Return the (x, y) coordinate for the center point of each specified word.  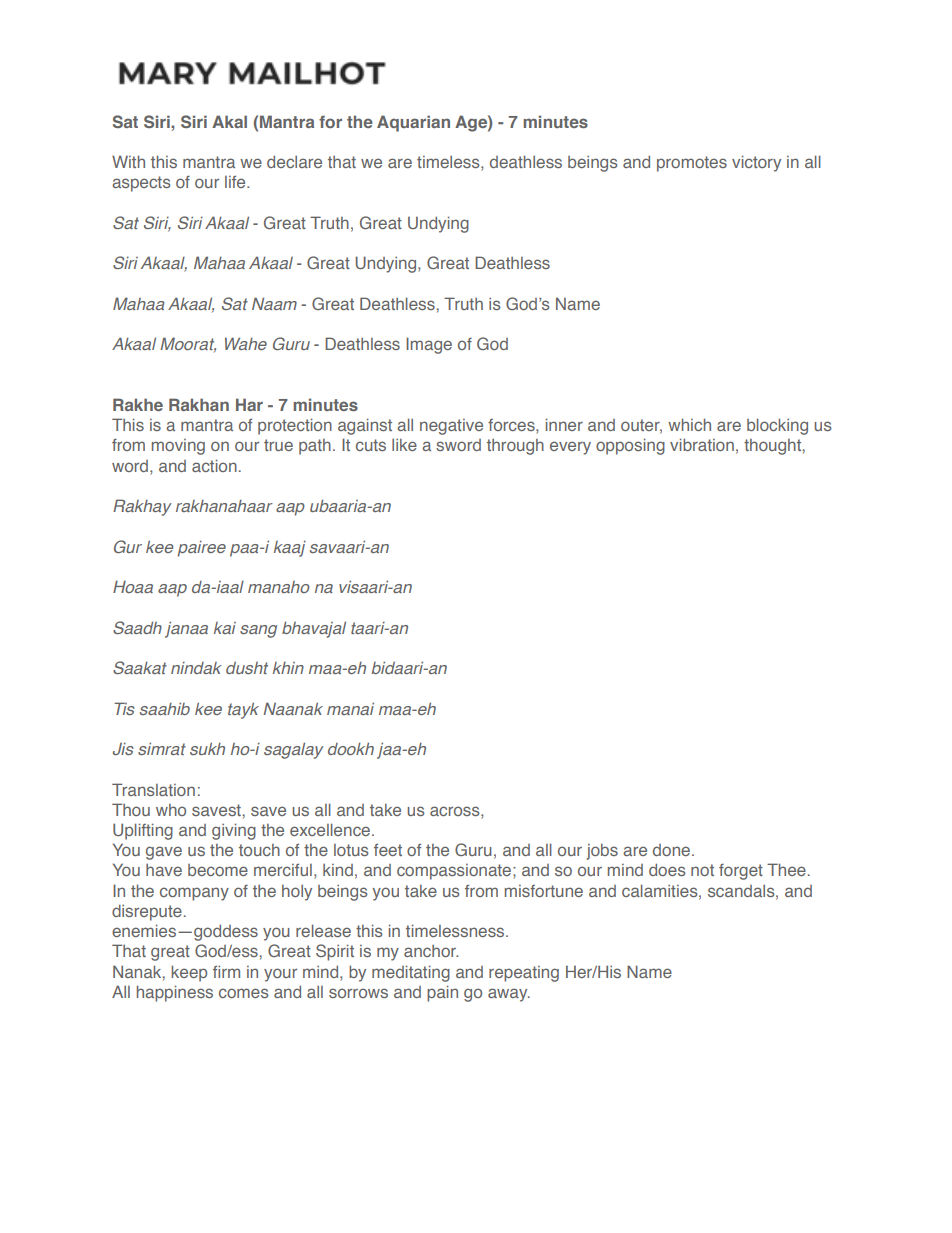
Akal (229, 121)
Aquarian (413, 123)
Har (249, 404)
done (671, 850)
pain (442, 993)
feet (388, 850)
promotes (692, 164)
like (404, 445)
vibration (702, 444)
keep (189, 973)
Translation (153, 789)
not (702, 870)
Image (429, 345)
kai (225, 628)
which (689, 424)
